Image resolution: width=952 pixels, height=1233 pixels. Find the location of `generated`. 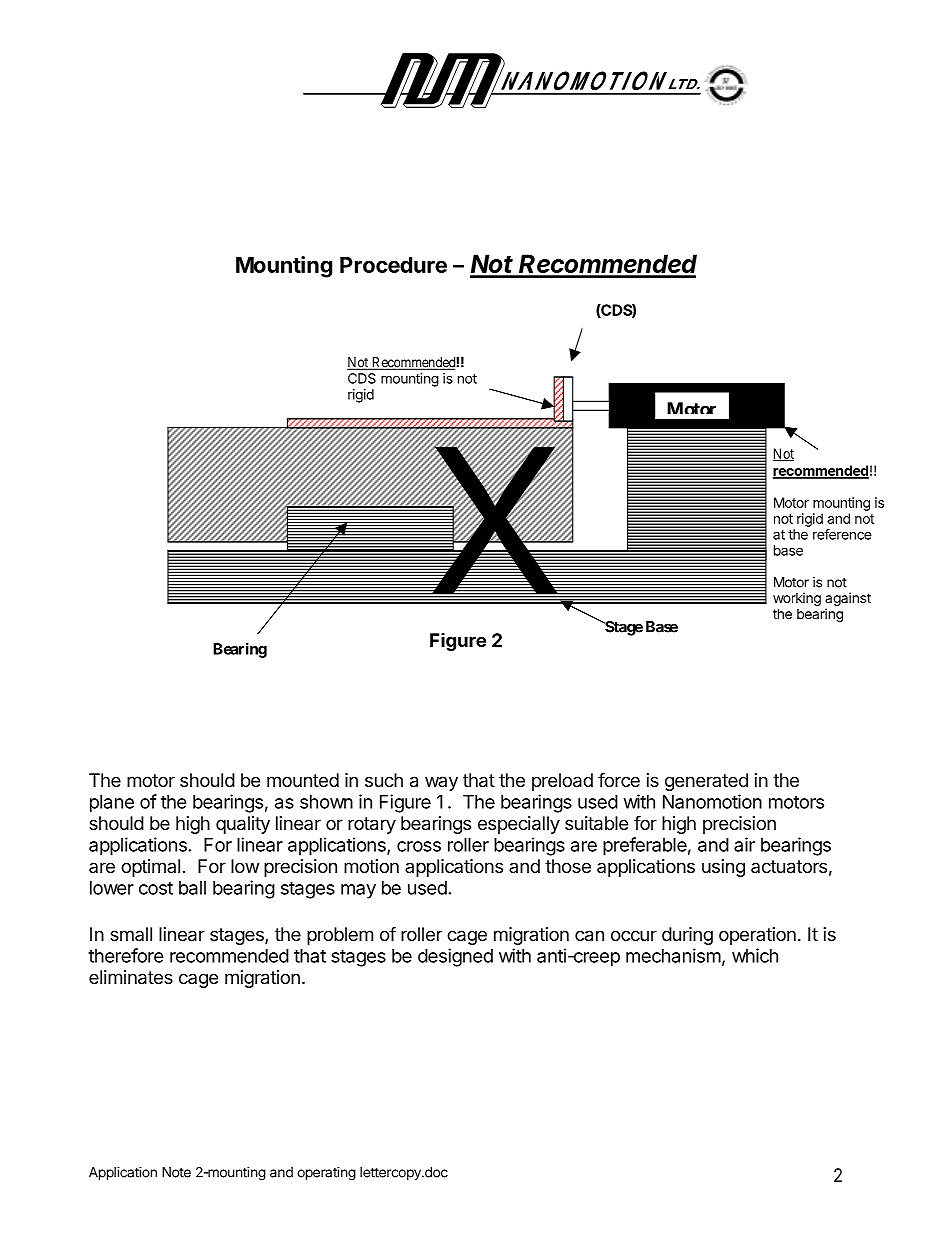

generated is located at coordinates (706, 782).
